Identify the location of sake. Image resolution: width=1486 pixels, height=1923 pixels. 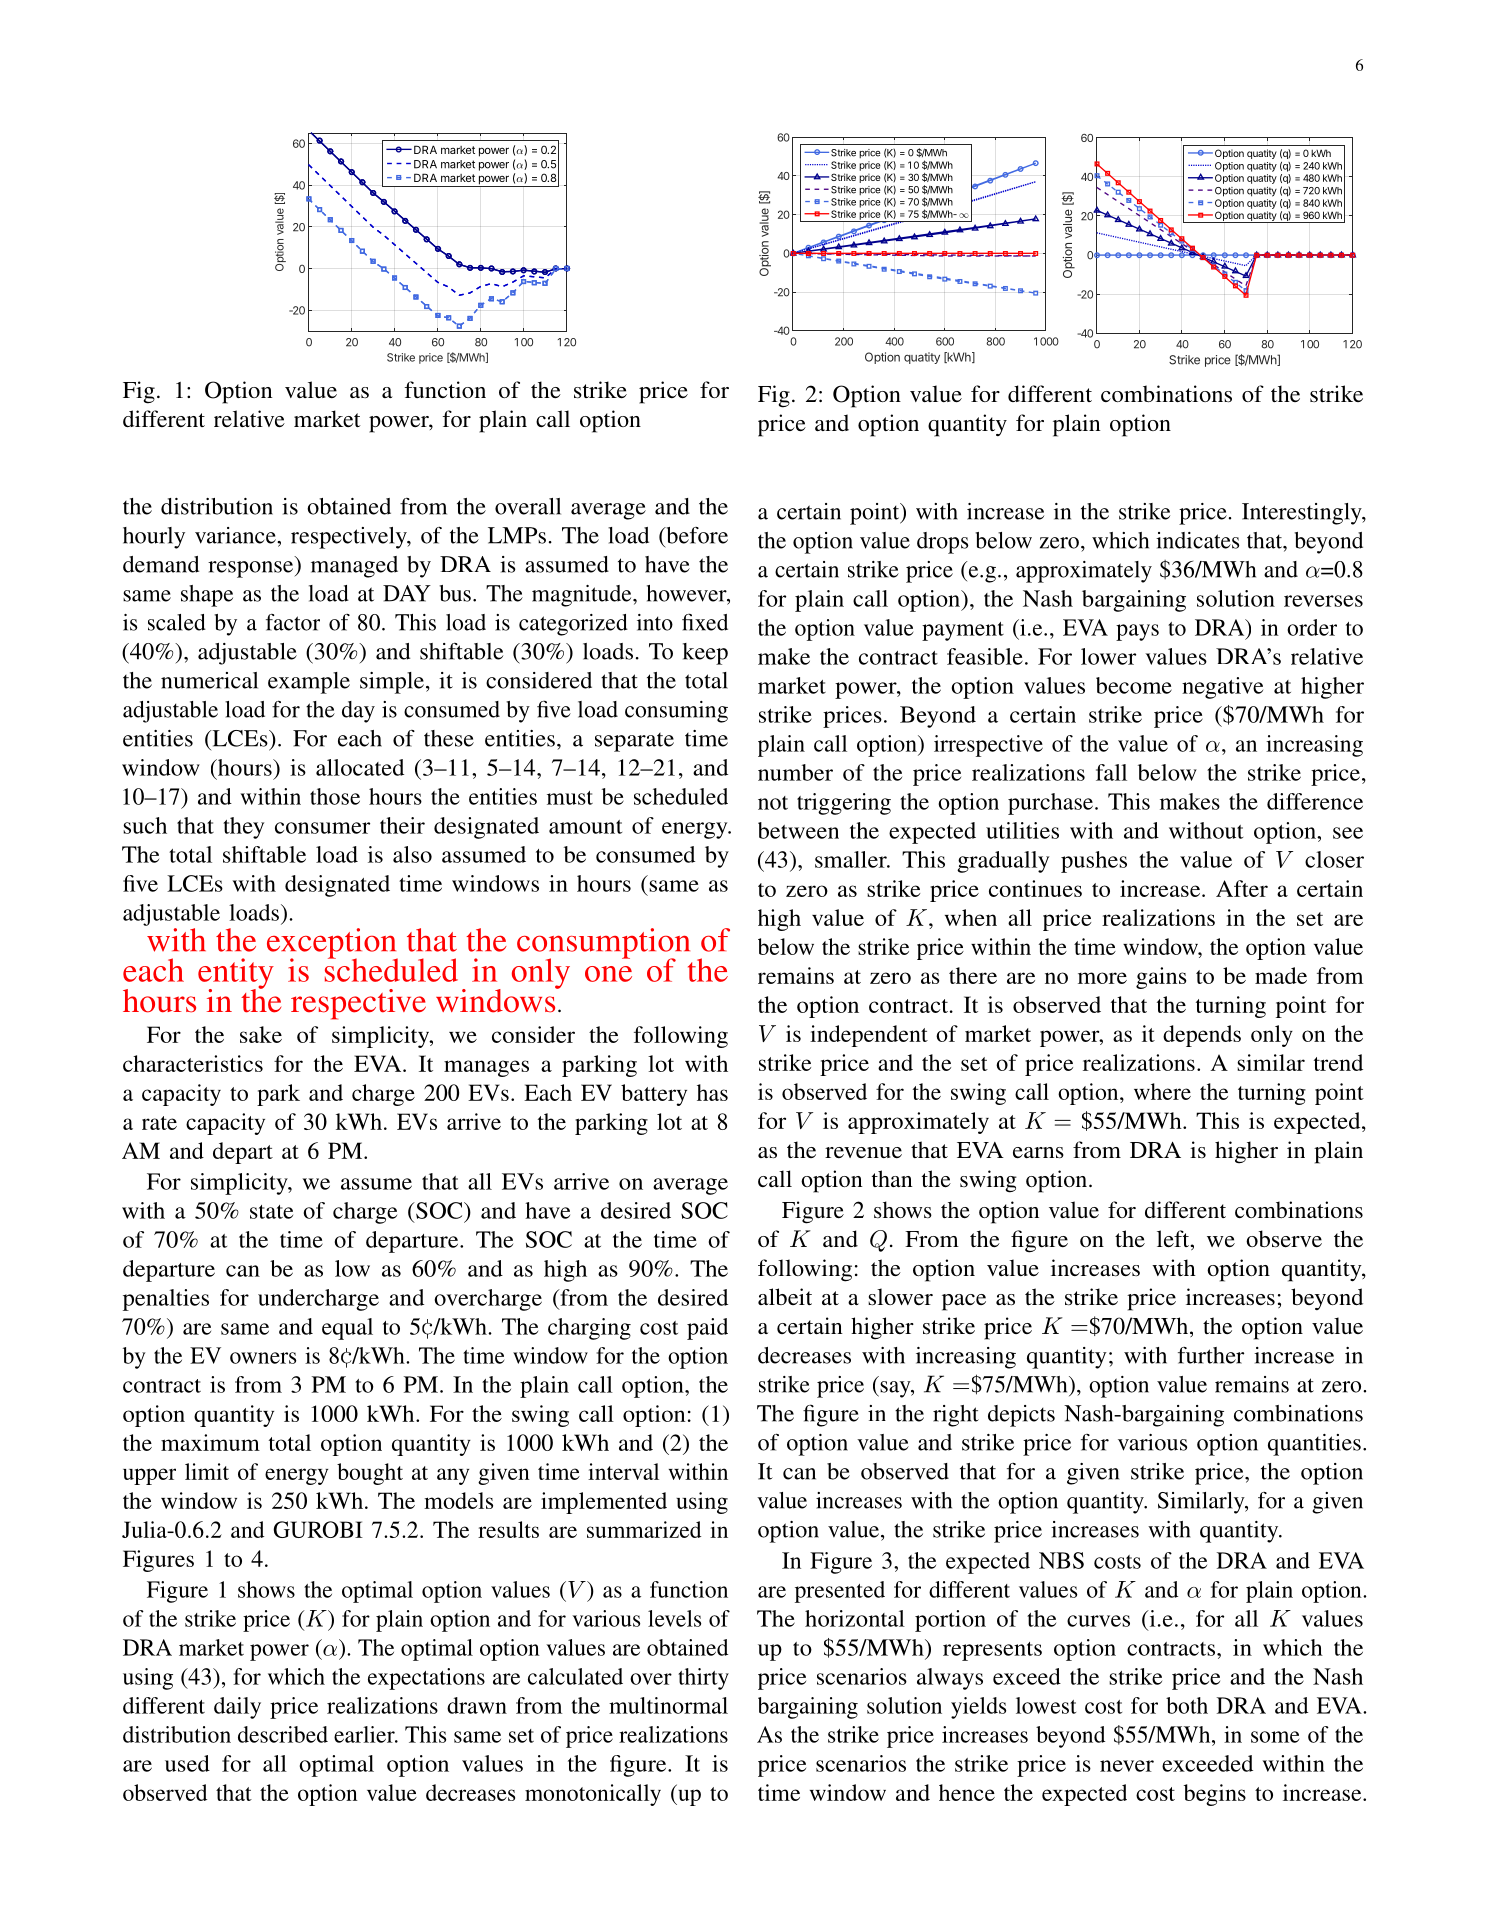
(261, 1034).
